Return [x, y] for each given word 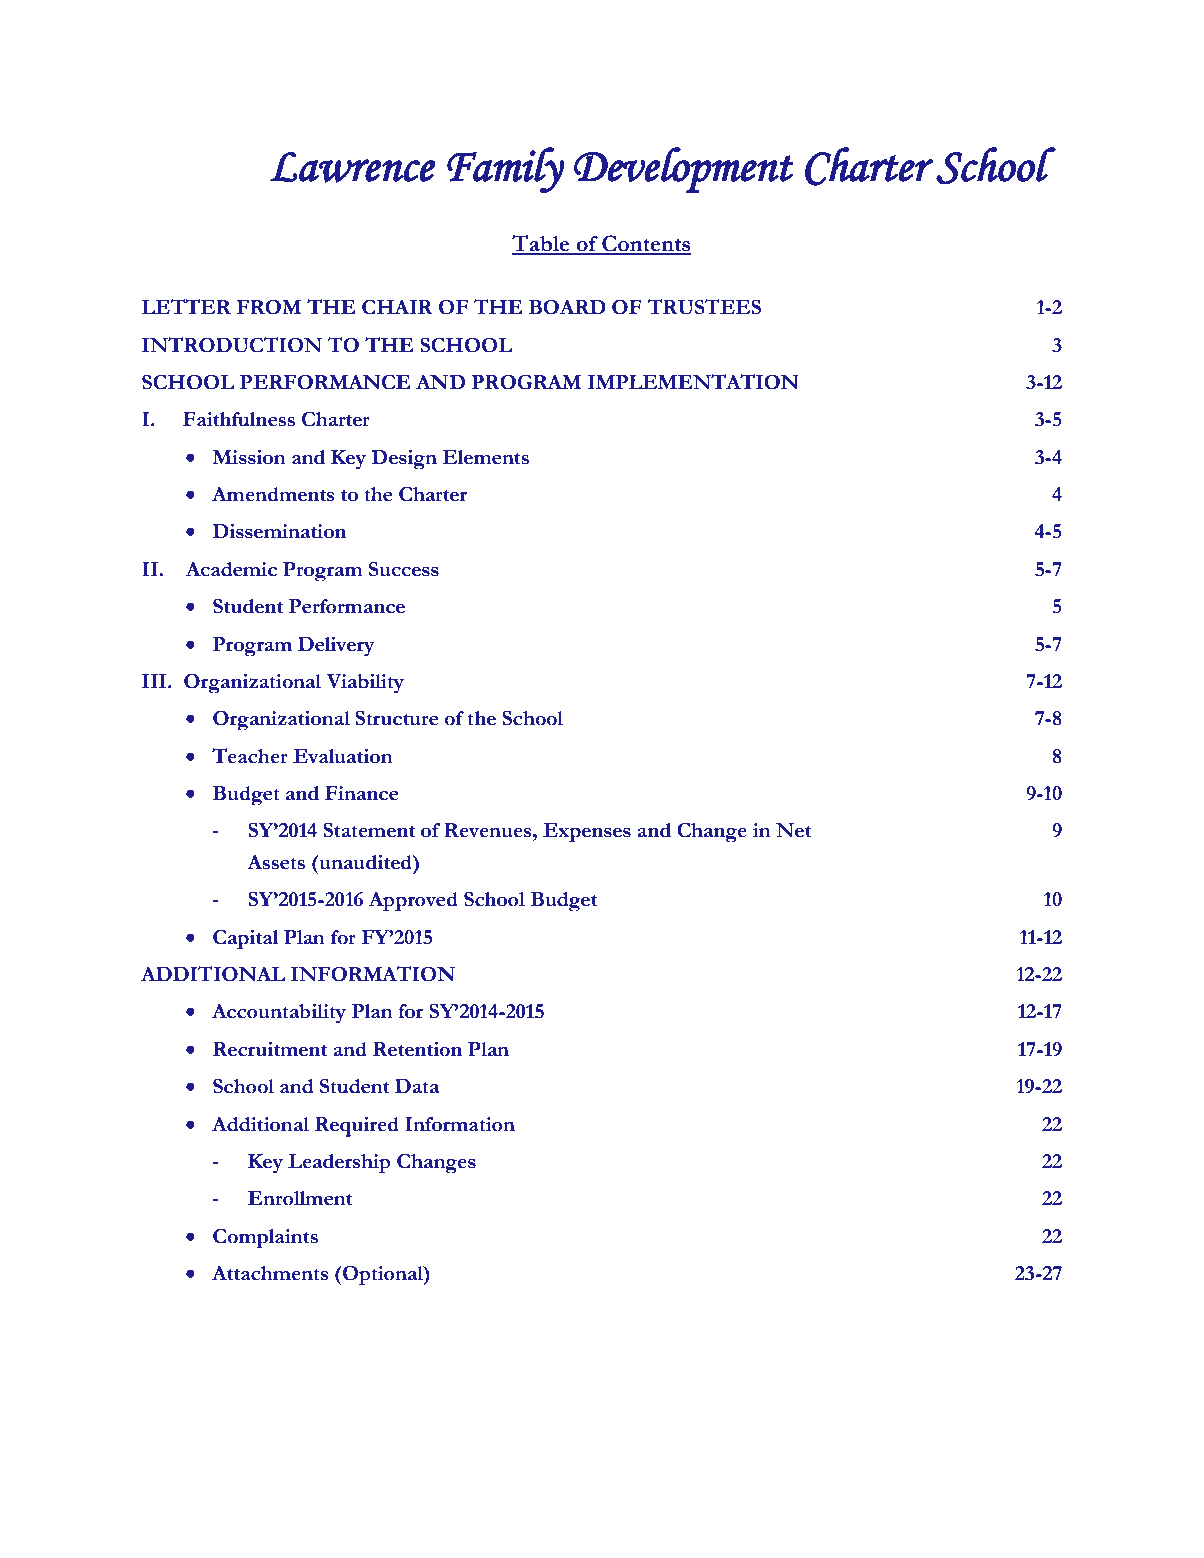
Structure [396, 718]
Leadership [339, 1163]
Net [793, 830]
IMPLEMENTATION [693, 382]
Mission [249, 457]
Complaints [265, 1238]
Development [684, 170]
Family [506, 170]
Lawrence [353, 167]
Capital [246, 939]
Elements [485, 457]
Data [417, 1086]
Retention [417, 1049]
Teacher [250, 756]
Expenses [587, 832]
